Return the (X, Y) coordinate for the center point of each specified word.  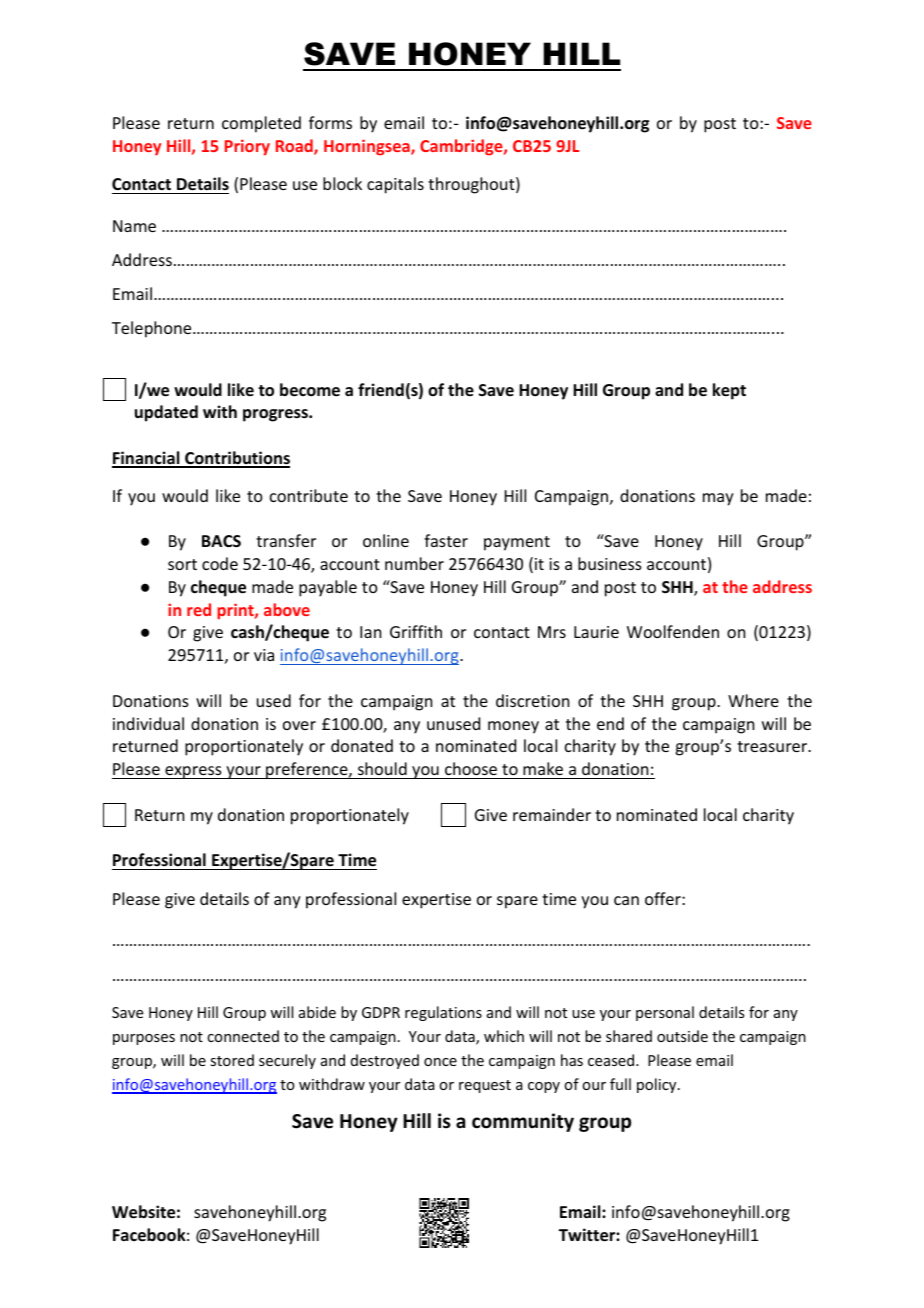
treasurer (773, 746)
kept (729, 391)
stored (232, 1060)
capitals (395, 185)
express (193, 772)
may (718, 499)
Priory (247, 147)
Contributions (236, 459)
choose (471, 768)
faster (446, 540)
